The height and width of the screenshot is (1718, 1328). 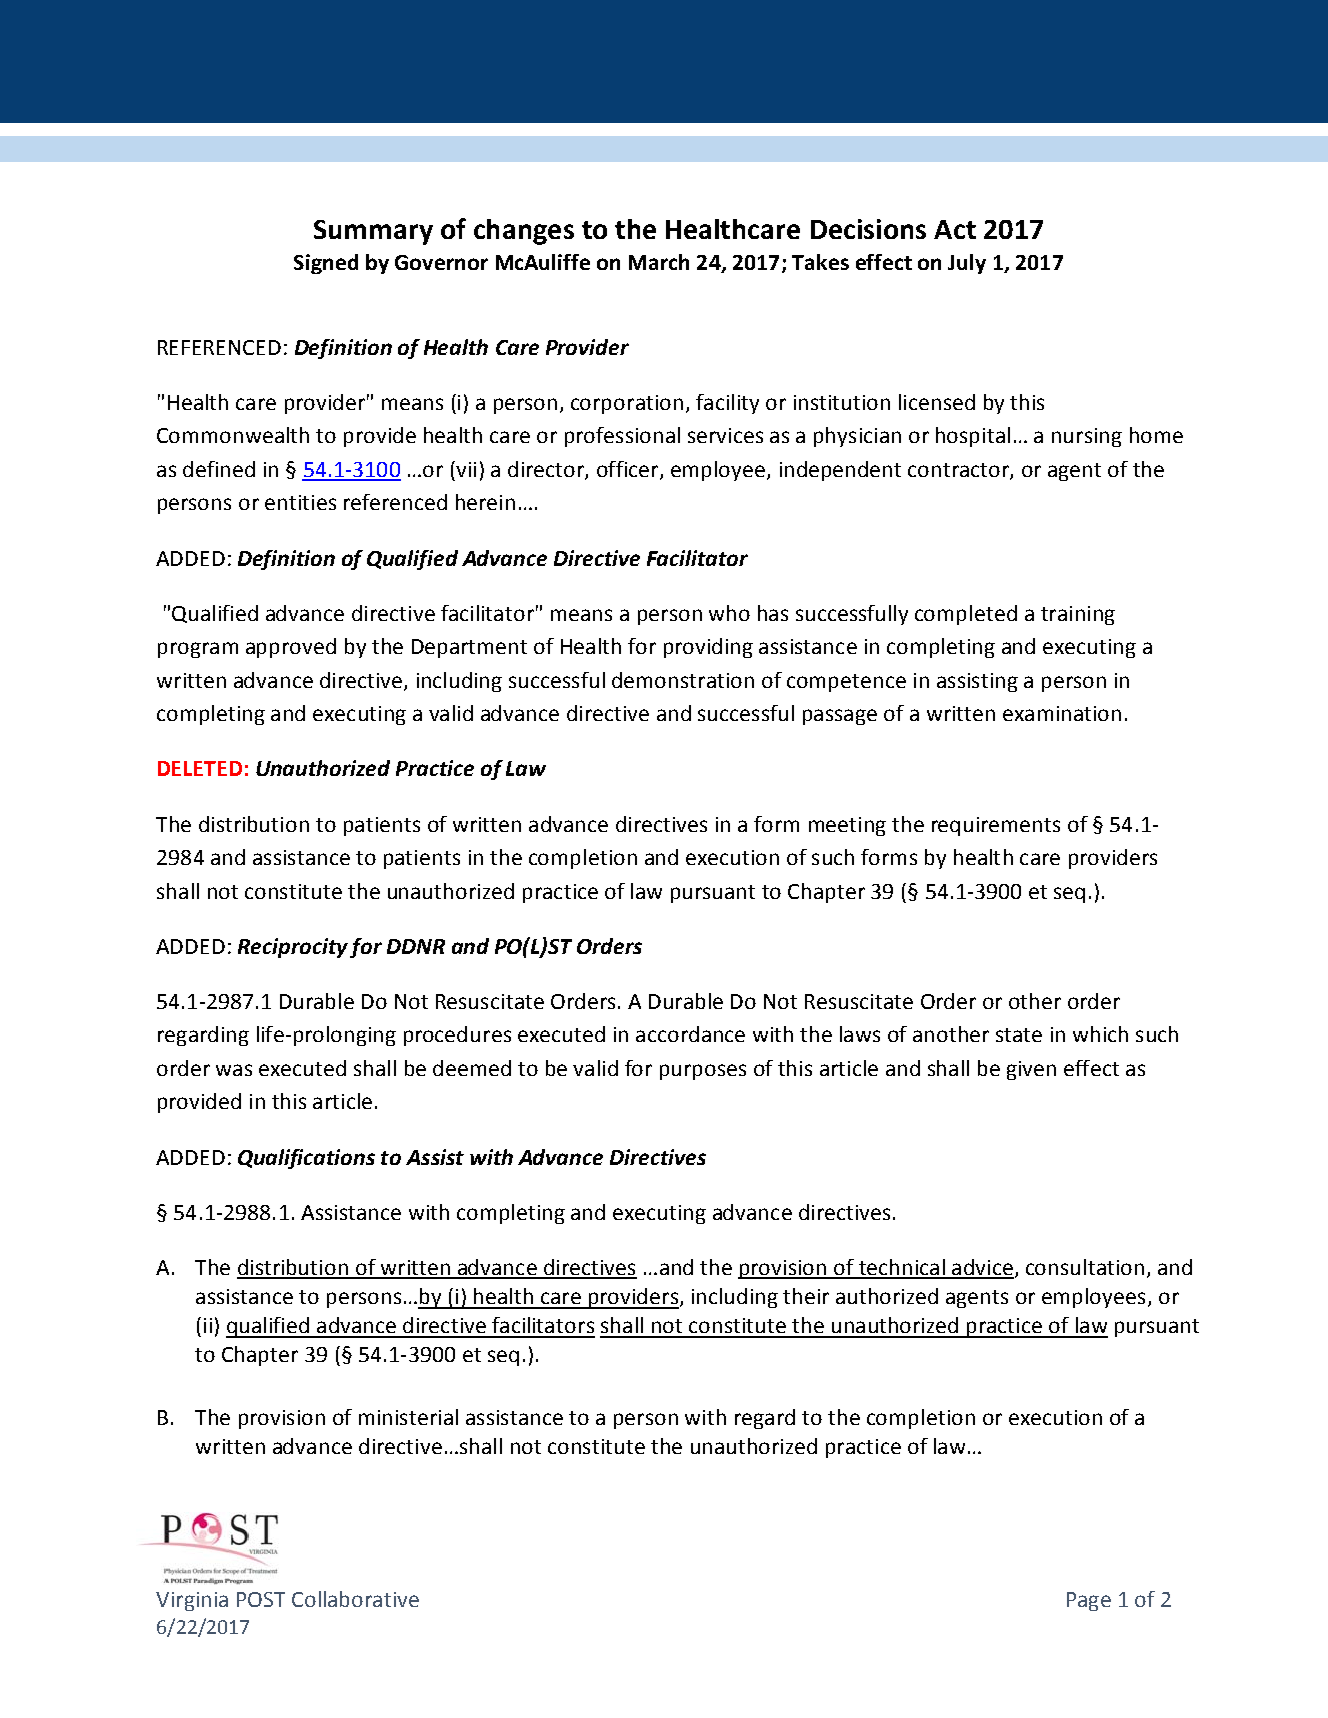 I want to click on Signed, so click(x=326, y=264).
